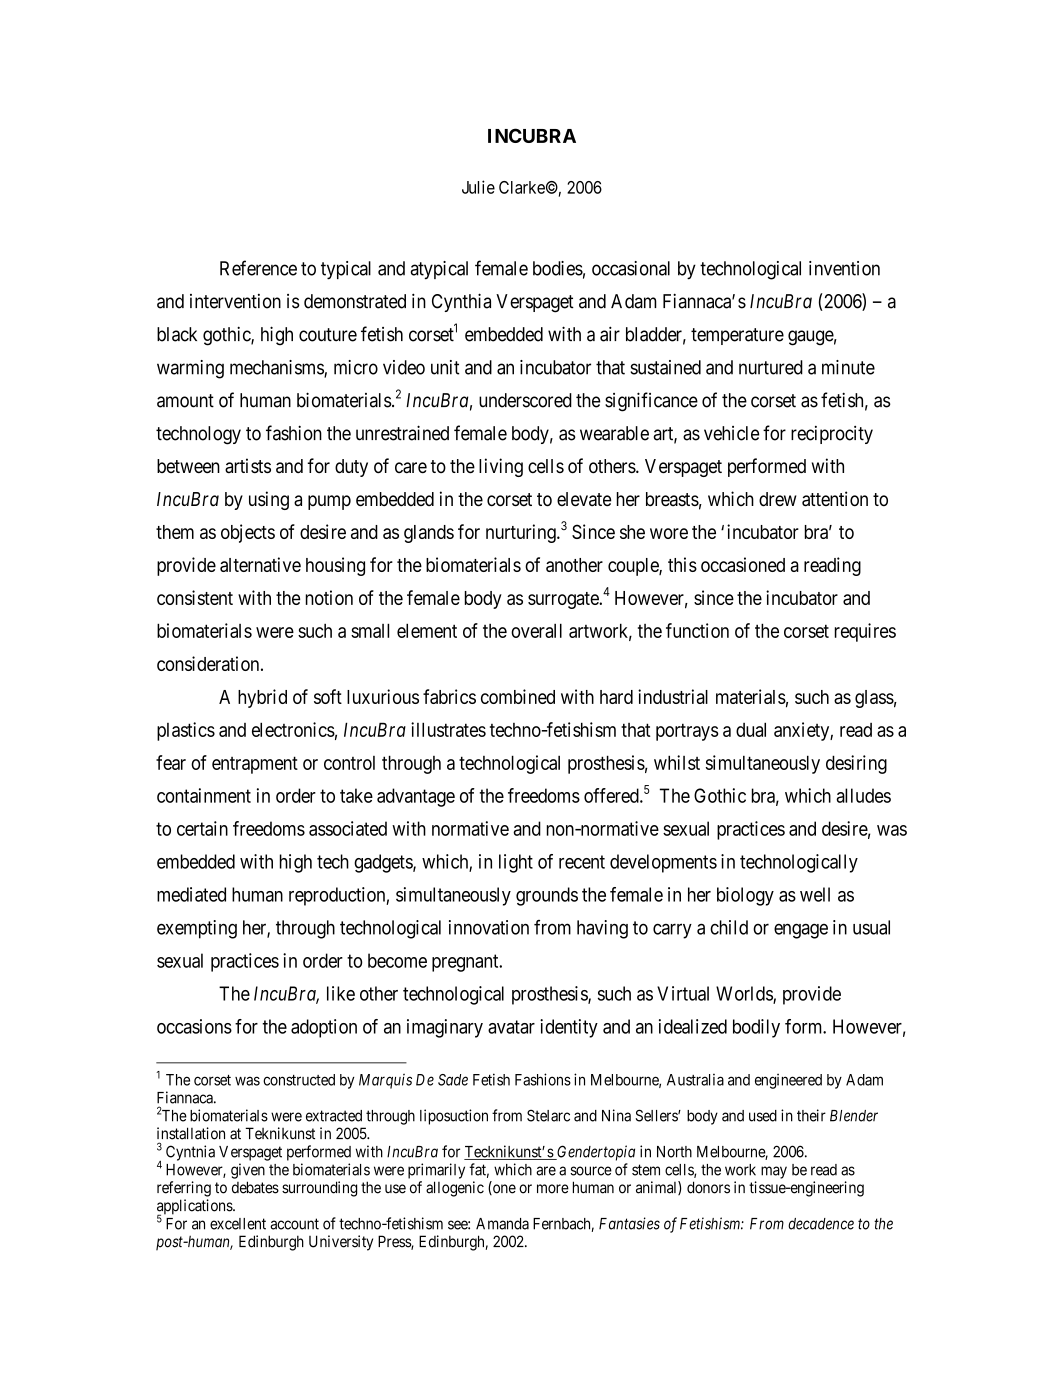  I want to click on Amanda, so click(502, 1224).
